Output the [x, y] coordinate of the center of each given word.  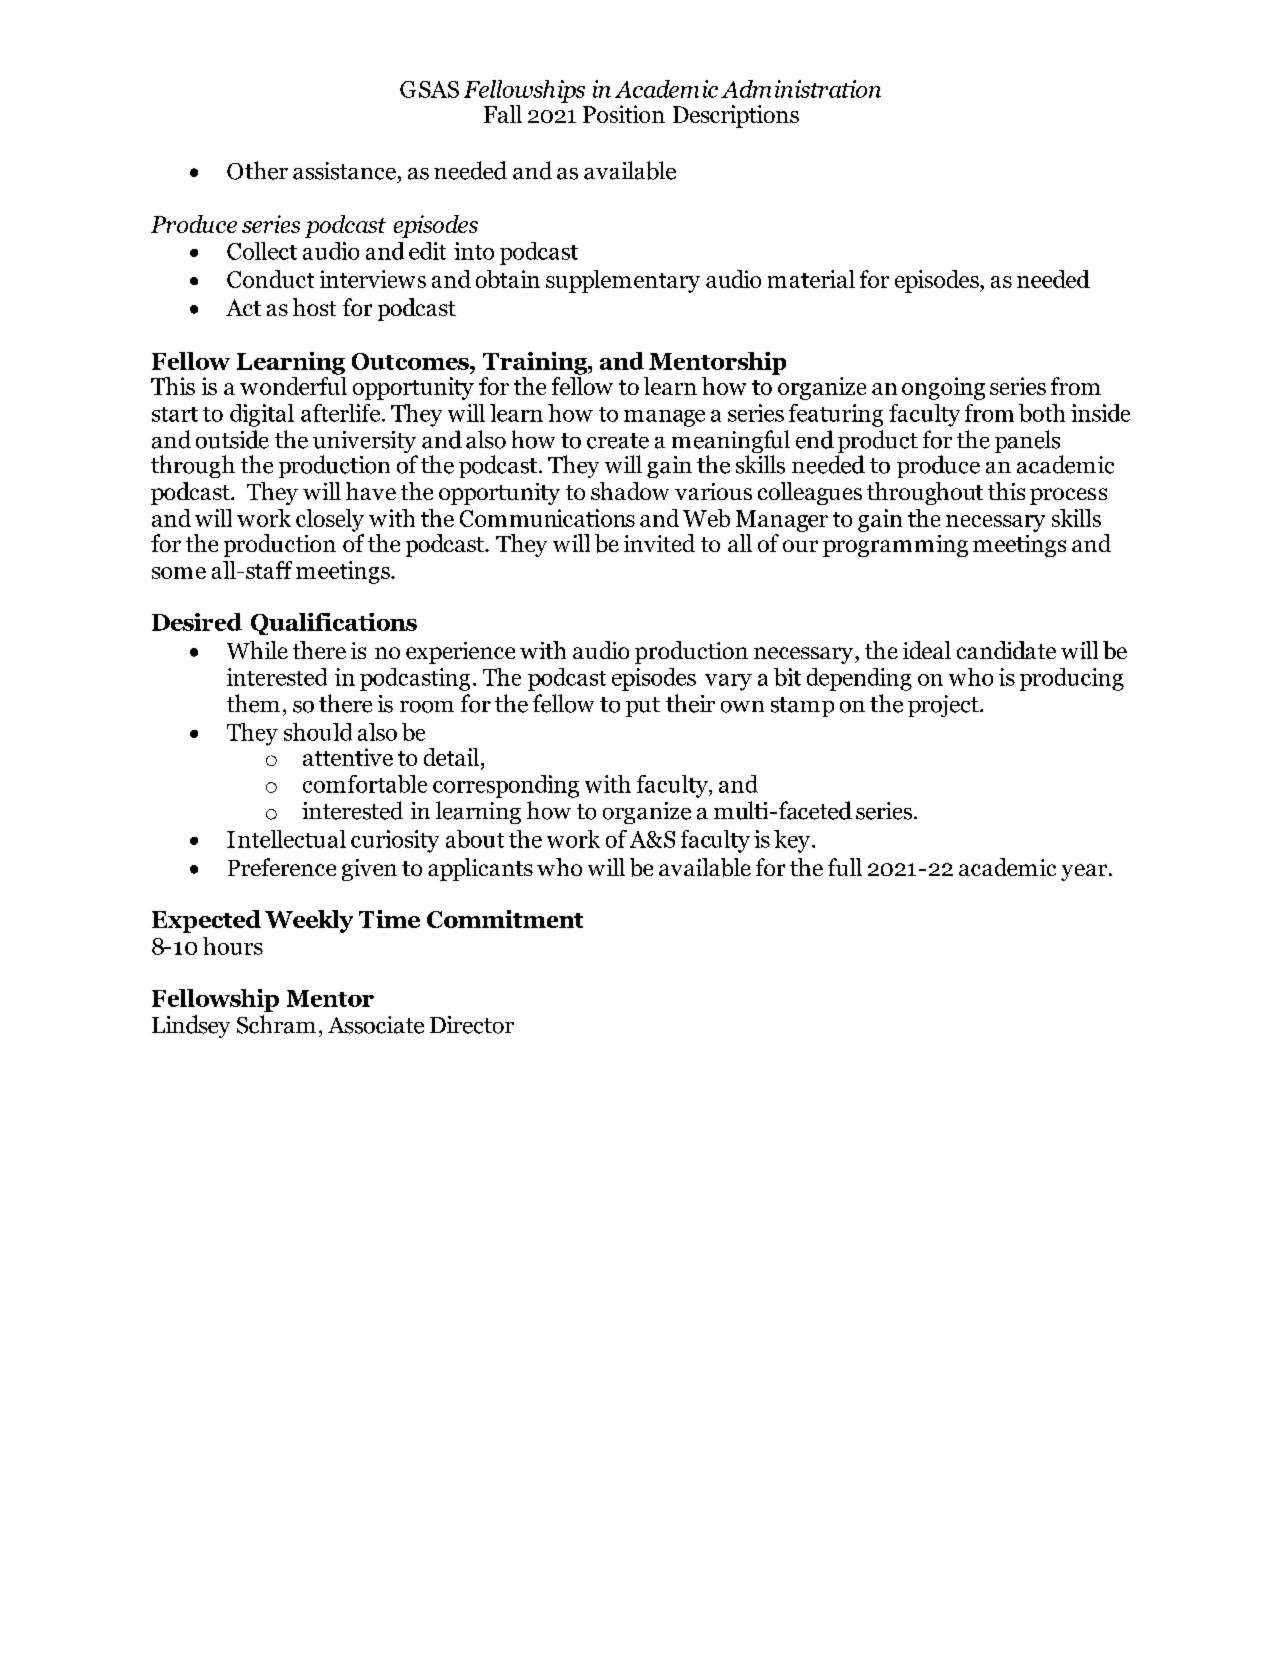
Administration [801, 89]
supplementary [623, 281]
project [944, 706]
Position [624, 114]
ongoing [943, 388]
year [1085, 872]
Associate [376, 1025]
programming [895, 546]
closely [330, 520]
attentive [348, 757]
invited [659, 543]
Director [472, 1025]
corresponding [506, 786]
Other [257, 170]
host [314, 307]
